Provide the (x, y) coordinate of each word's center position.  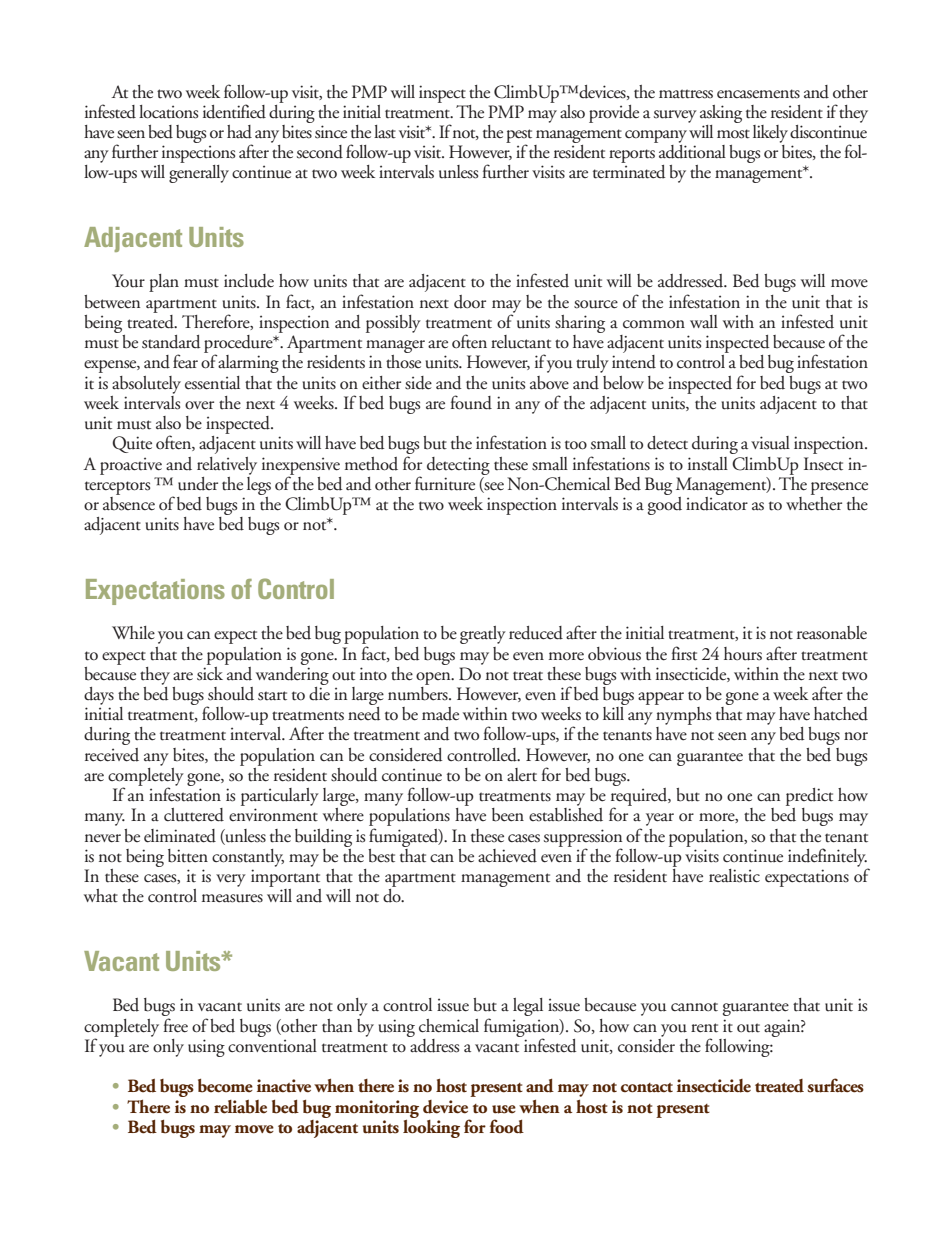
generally (199, 174)
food (507, 1126)
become (225, 1086)
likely (770, 134)
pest (519, 137)
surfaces (835, 1085)
